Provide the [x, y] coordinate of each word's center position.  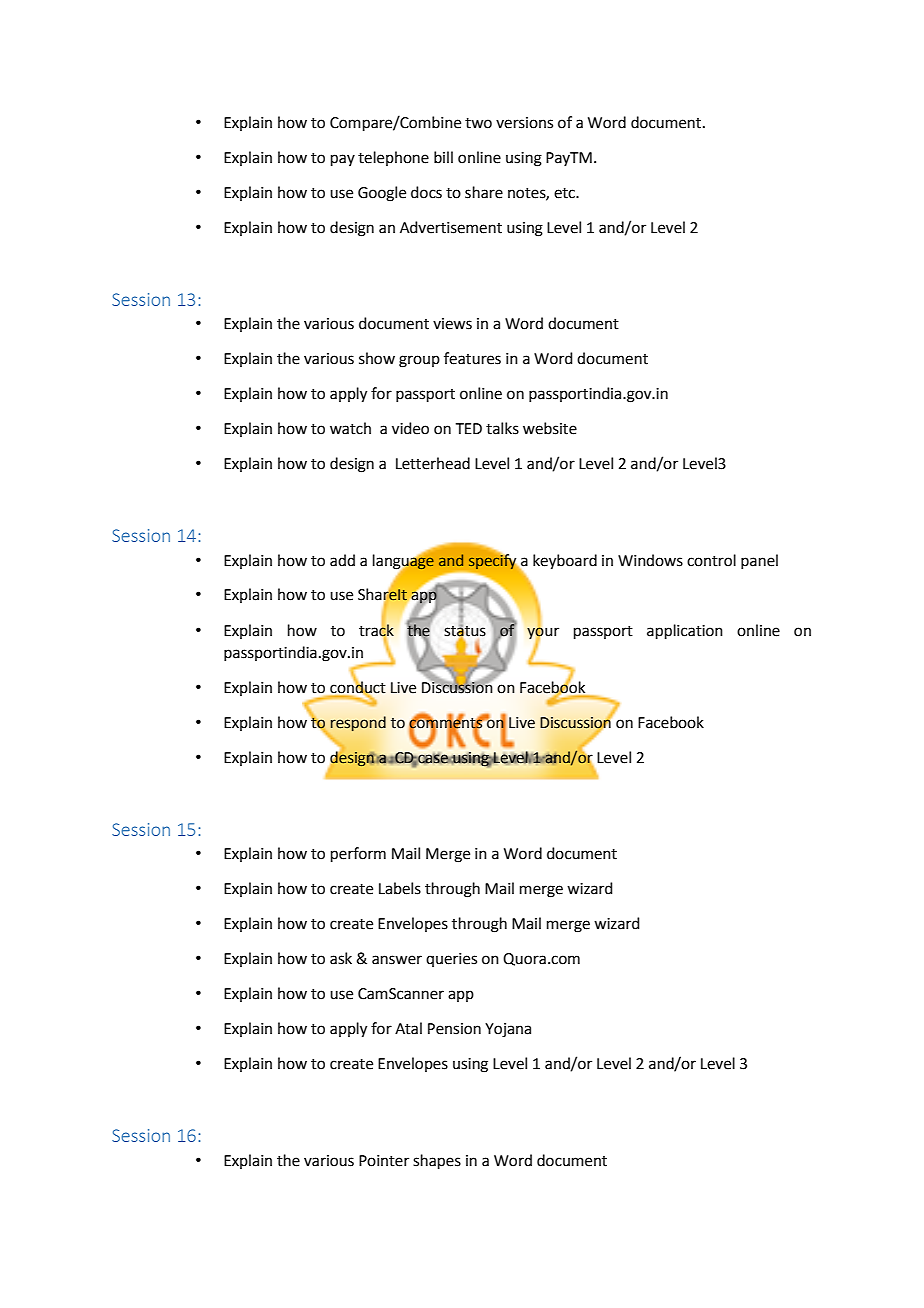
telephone [393, 158]
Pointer [384, 1161]
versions [524, 123]
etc [565, 193]
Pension [454, 1029]
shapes [437, 1161]
